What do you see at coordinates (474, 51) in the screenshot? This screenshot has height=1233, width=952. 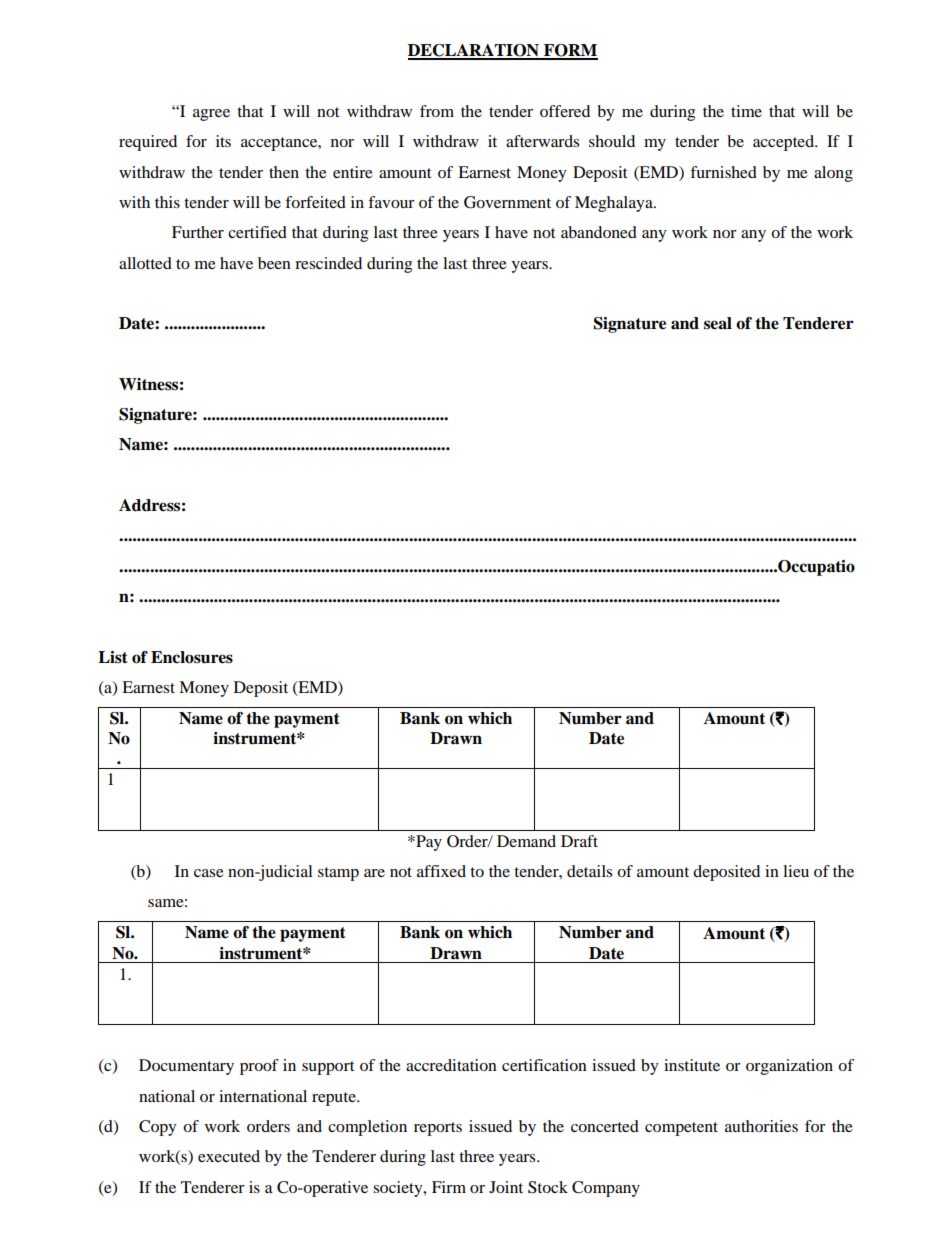 I see `DECLARATION` at bounding box center [474, 51].
